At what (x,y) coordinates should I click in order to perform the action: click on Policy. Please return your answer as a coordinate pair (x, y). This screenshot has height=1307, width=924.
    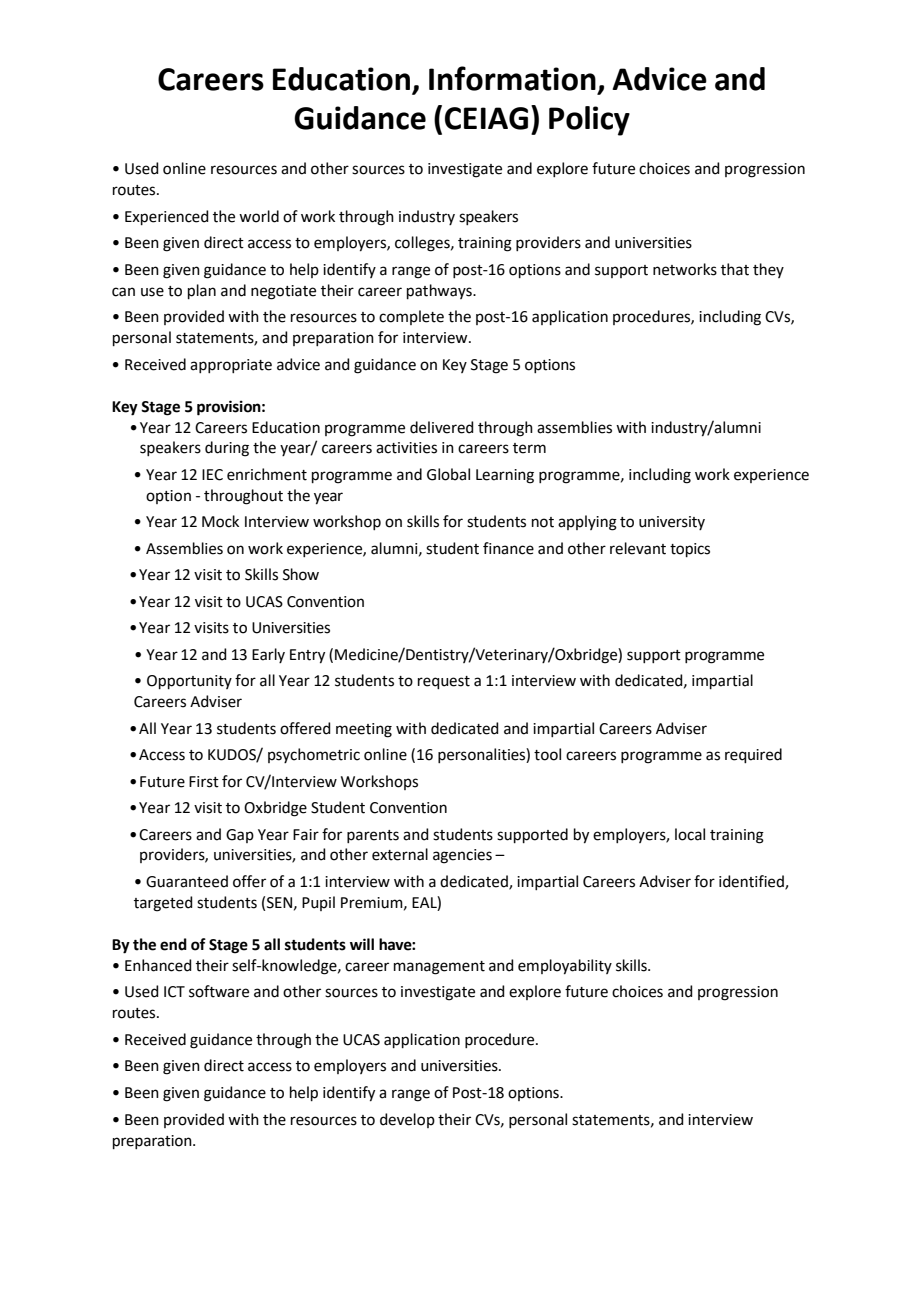
    Looking at the image, I should click on (589, 121).
